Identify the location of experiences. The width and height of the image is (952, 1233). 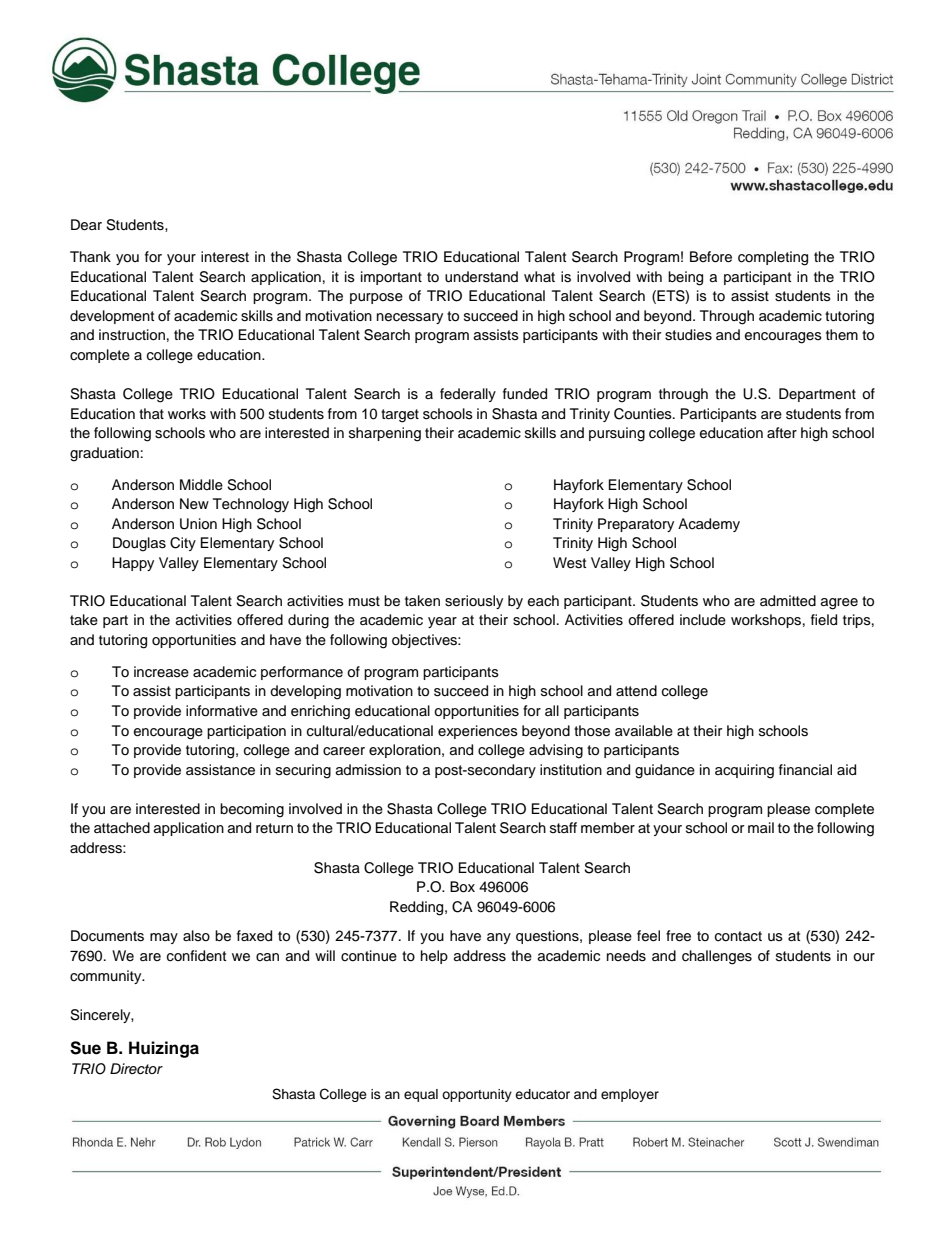
(478, 732).
